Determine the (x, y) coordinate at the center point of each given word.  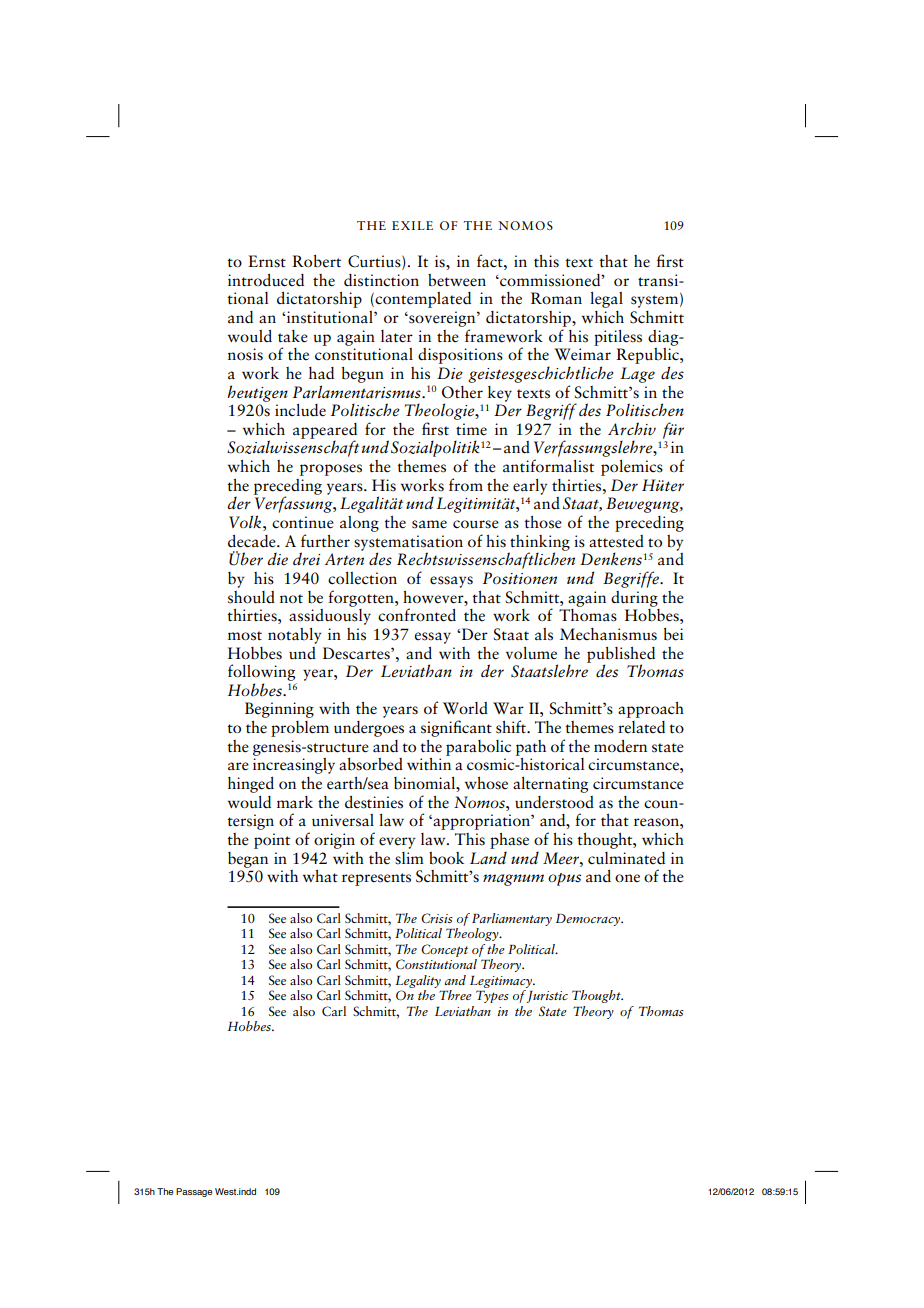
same (429, 524)
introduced (266, 280)
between (457, 280)
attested (616, 541)
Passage (194, 1192)
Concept (444, 950)
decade (253, 541)
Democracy (589, 920)
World (465, 708)
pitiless (618, 338)
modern (620, 746)
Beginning (279, 710)
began (248, 860)
